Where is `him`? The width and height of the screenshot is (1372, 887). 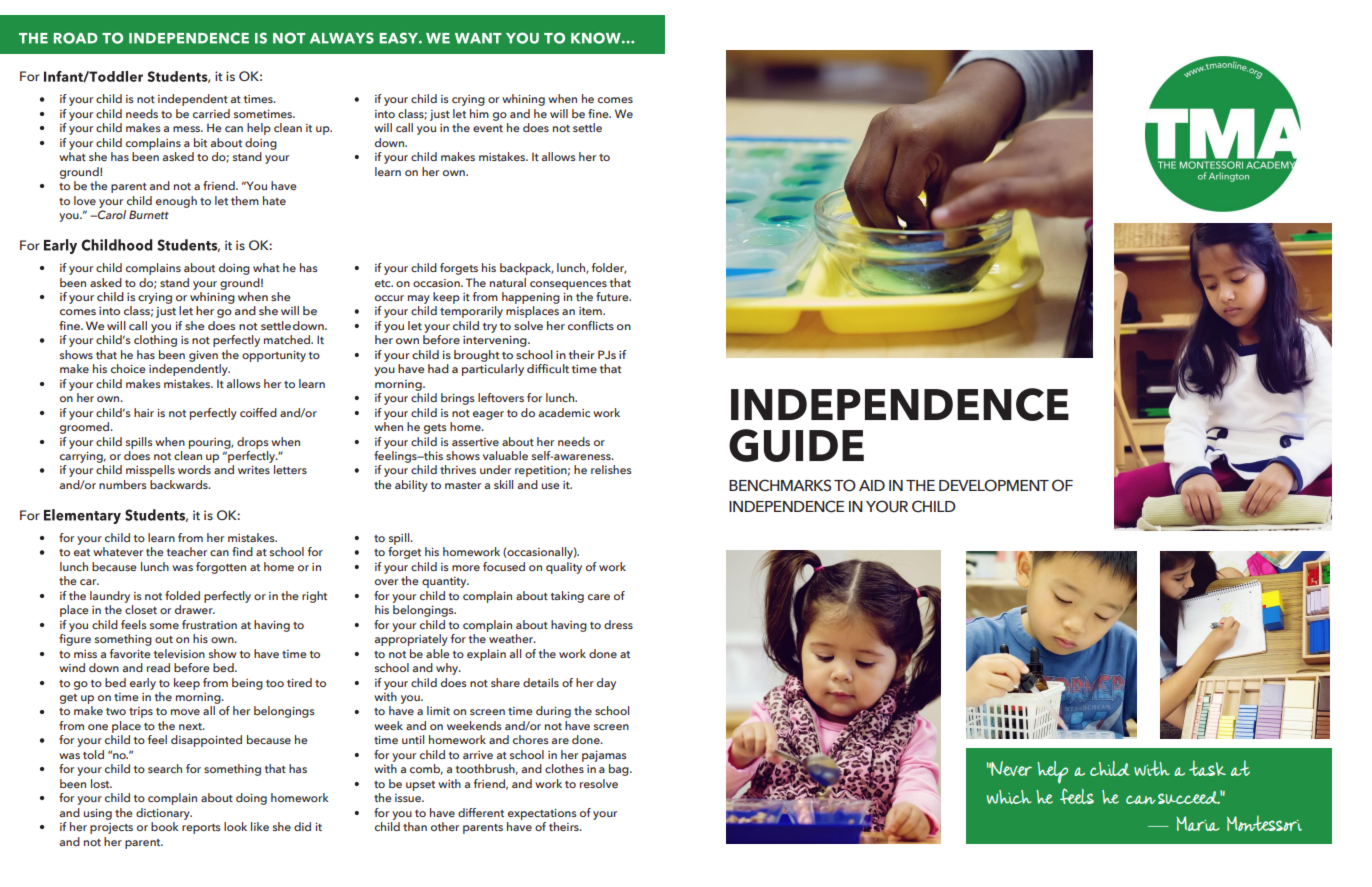 him is located at coordinates (479, 113).
